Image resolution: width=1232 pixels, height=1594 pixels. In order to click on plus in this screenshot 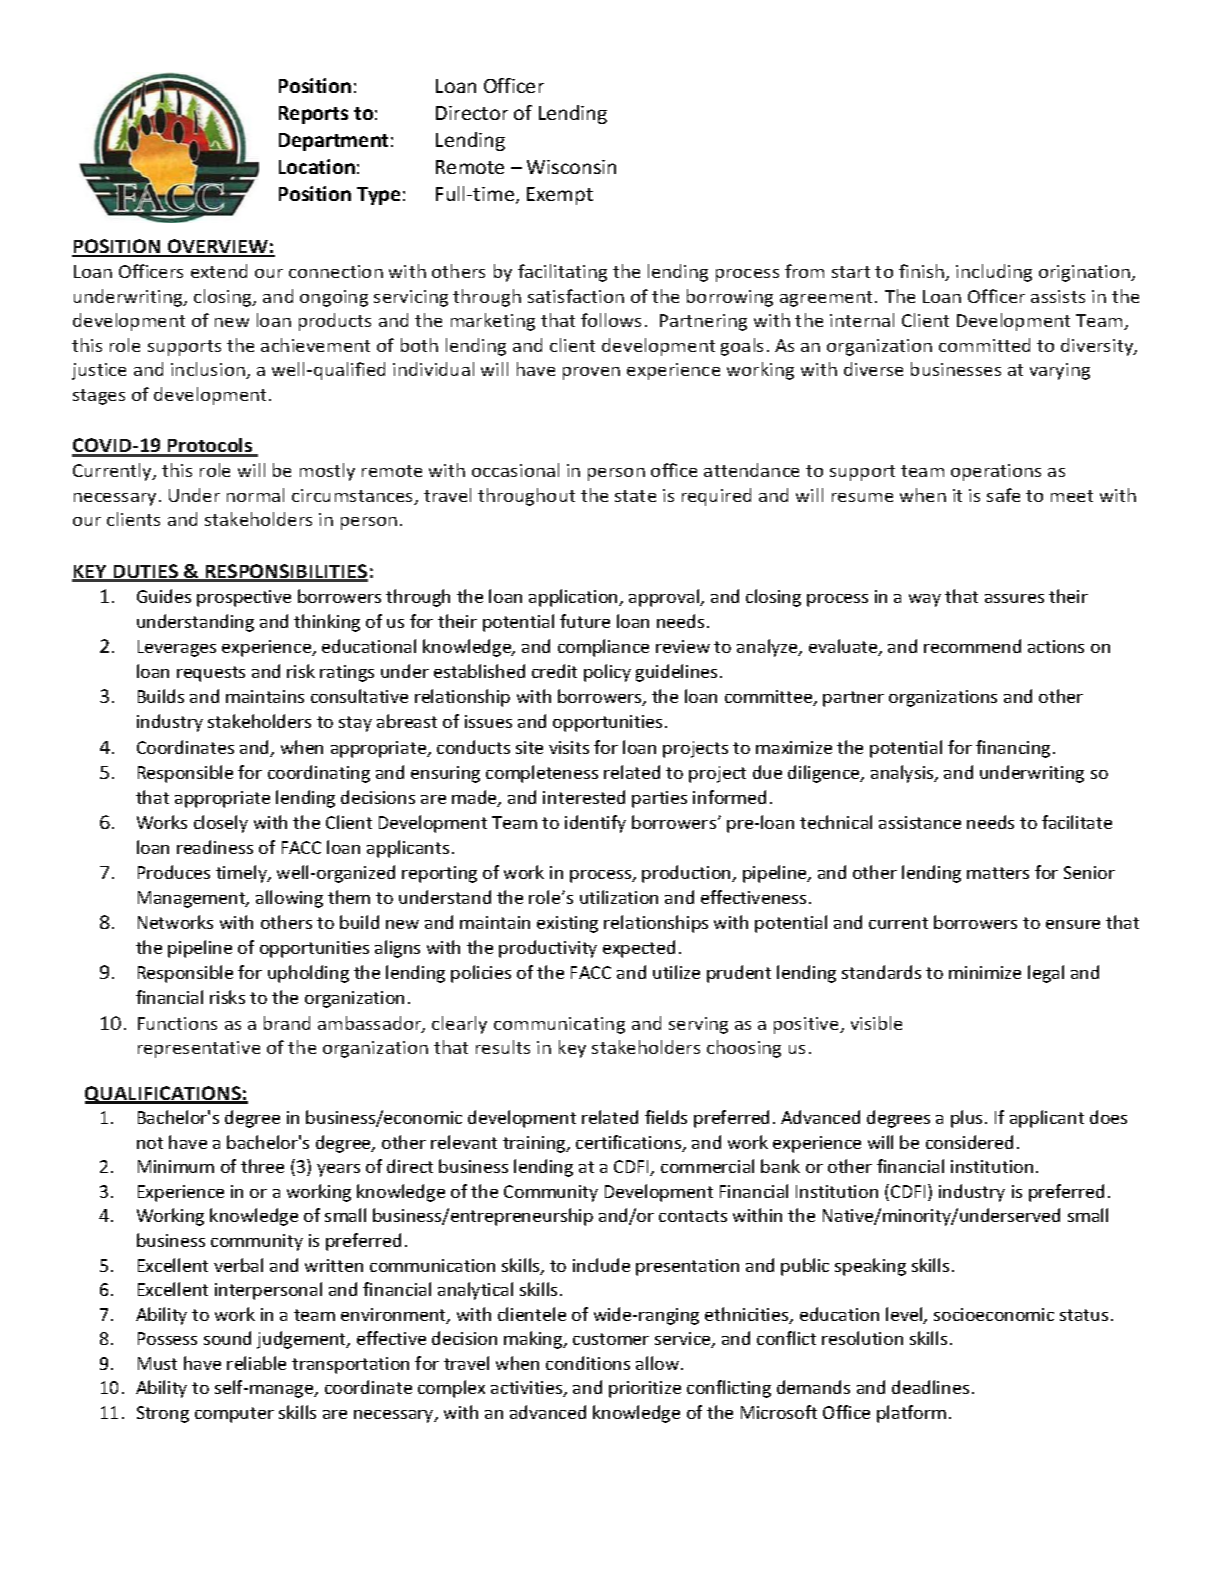, I will do `click(968, 1119)`.
